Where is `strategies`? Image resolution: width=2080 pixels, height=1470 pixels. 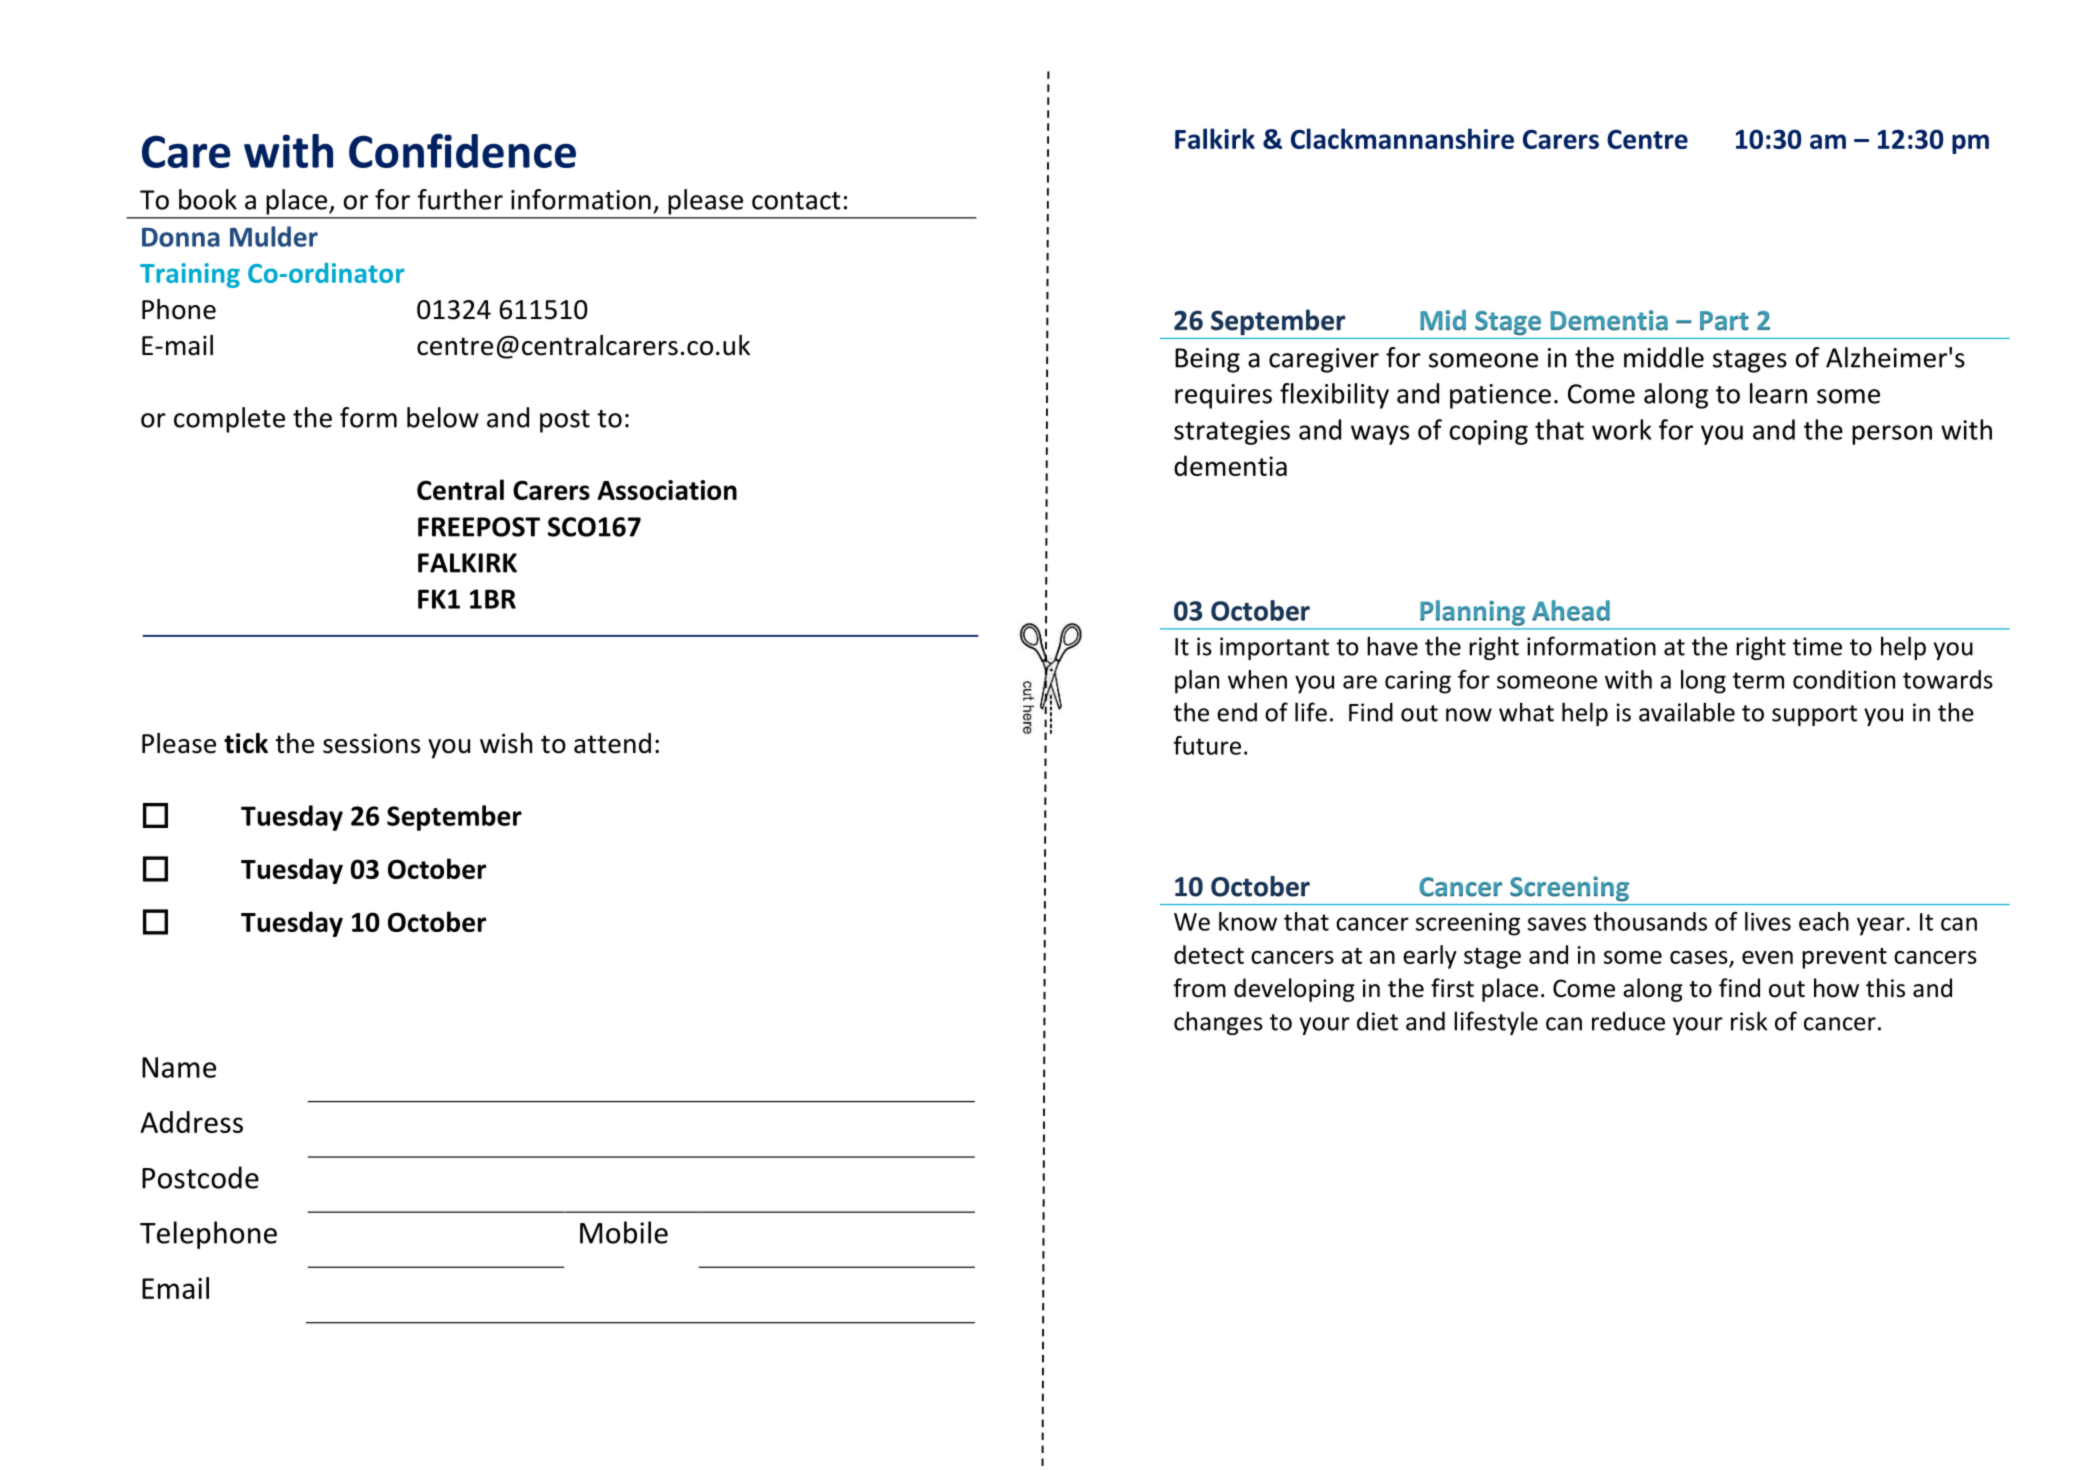 strategies is located at coordinates (1232, 432).
